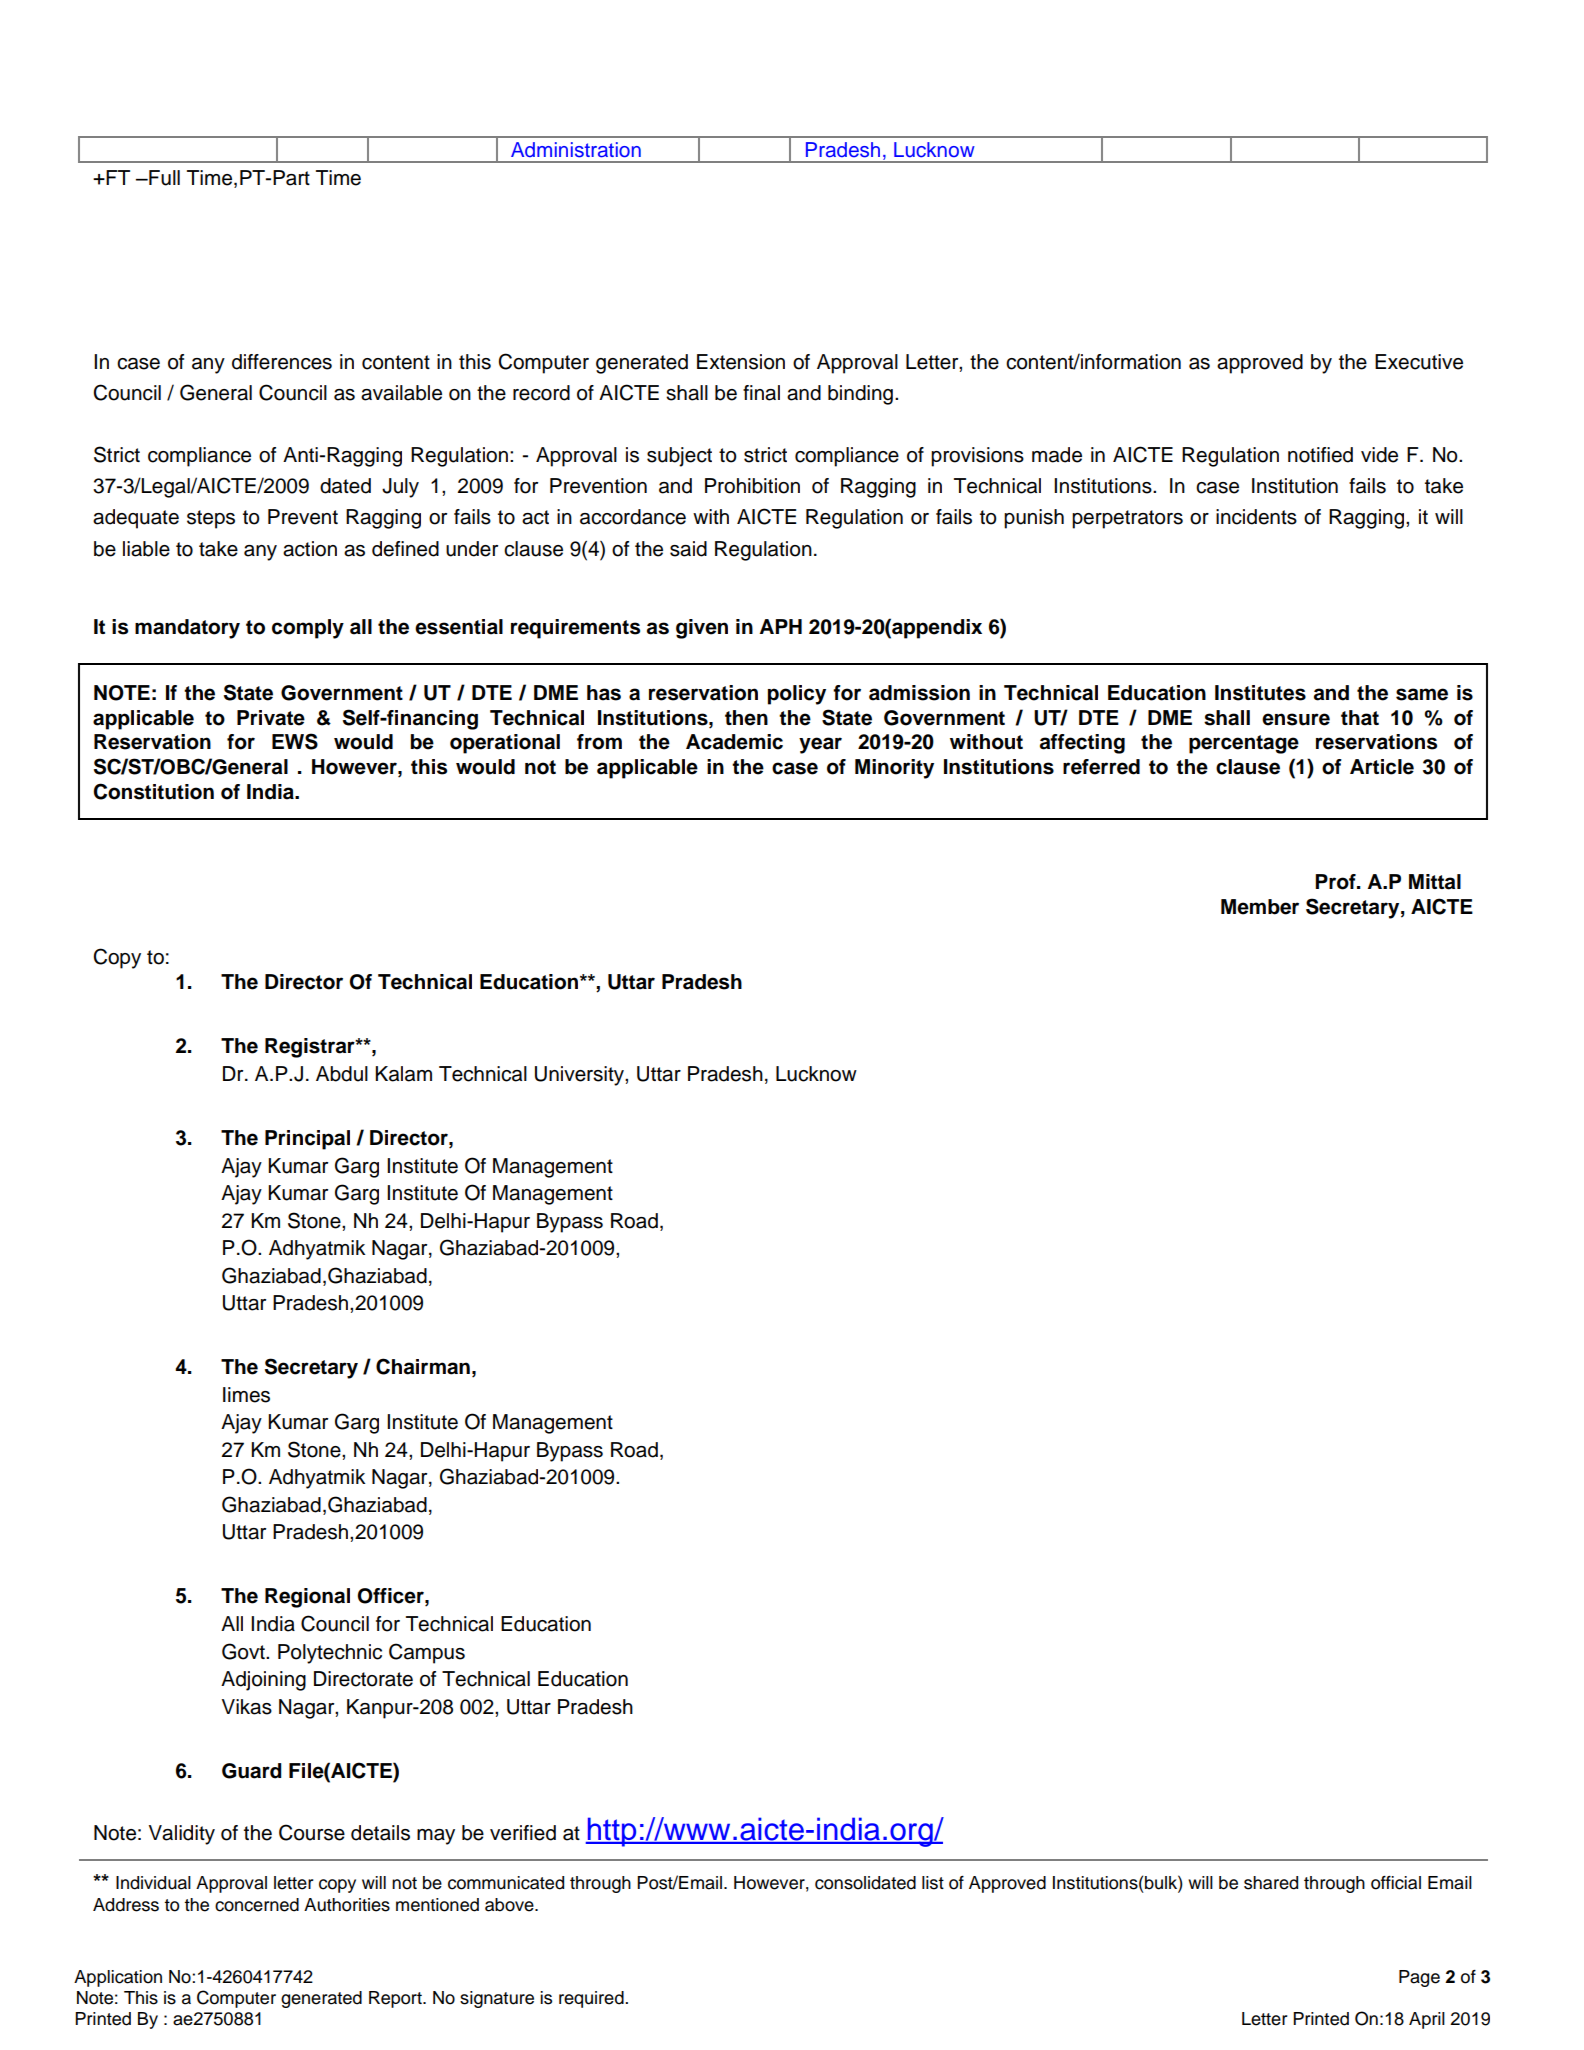 The height and width of the document is (2050, 1584). What do you see at coordinates (576, 150) in the document?
I see `Administration` at bounding box center [576, 150].
